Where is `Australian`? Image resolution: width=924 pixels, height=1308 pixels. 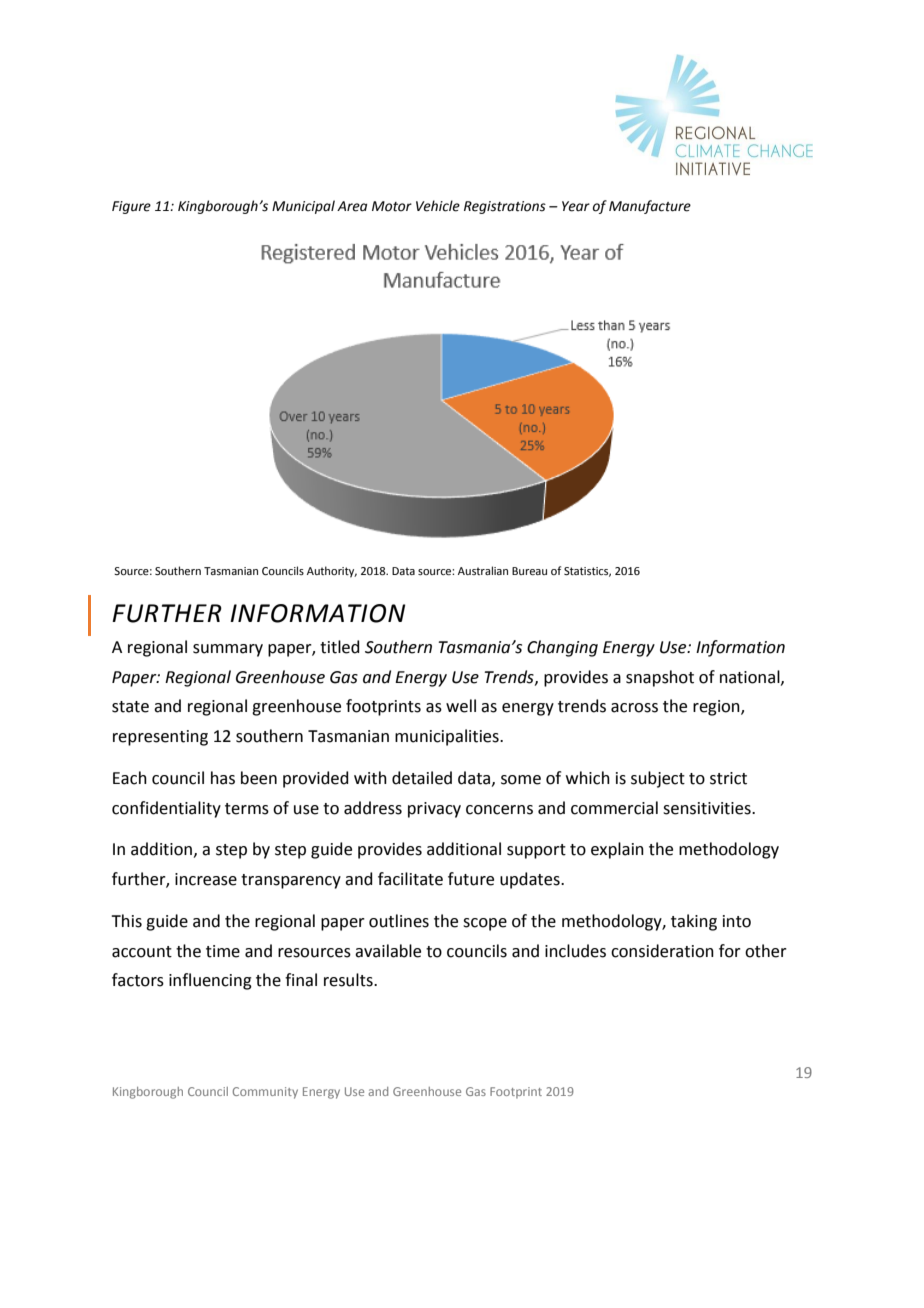
Australian is located at coordinates (483, 570).
